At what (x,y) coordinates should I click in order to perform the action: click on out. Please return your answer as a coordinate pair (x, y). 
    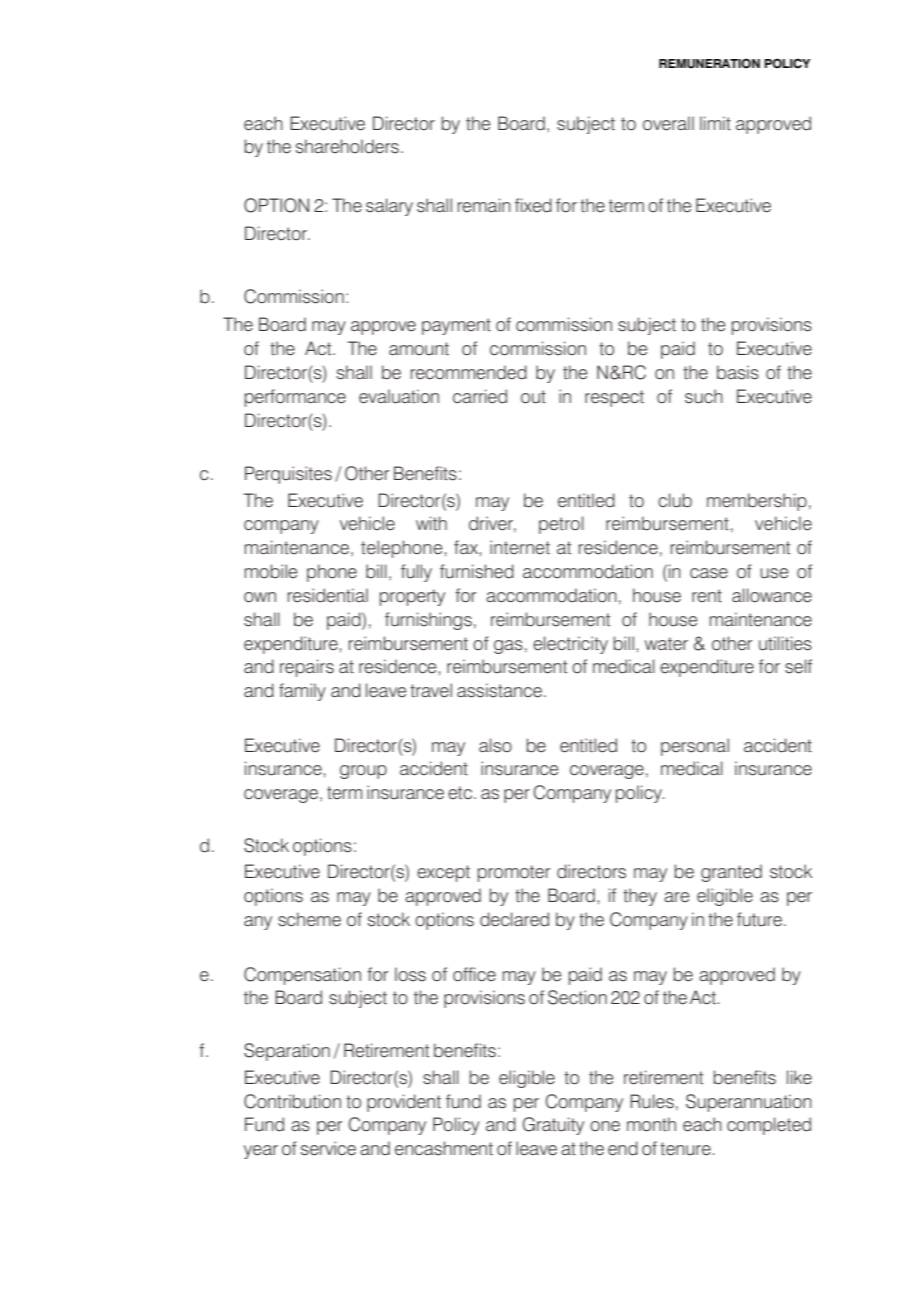
    Looking at the image, I should click on (533, 397).
